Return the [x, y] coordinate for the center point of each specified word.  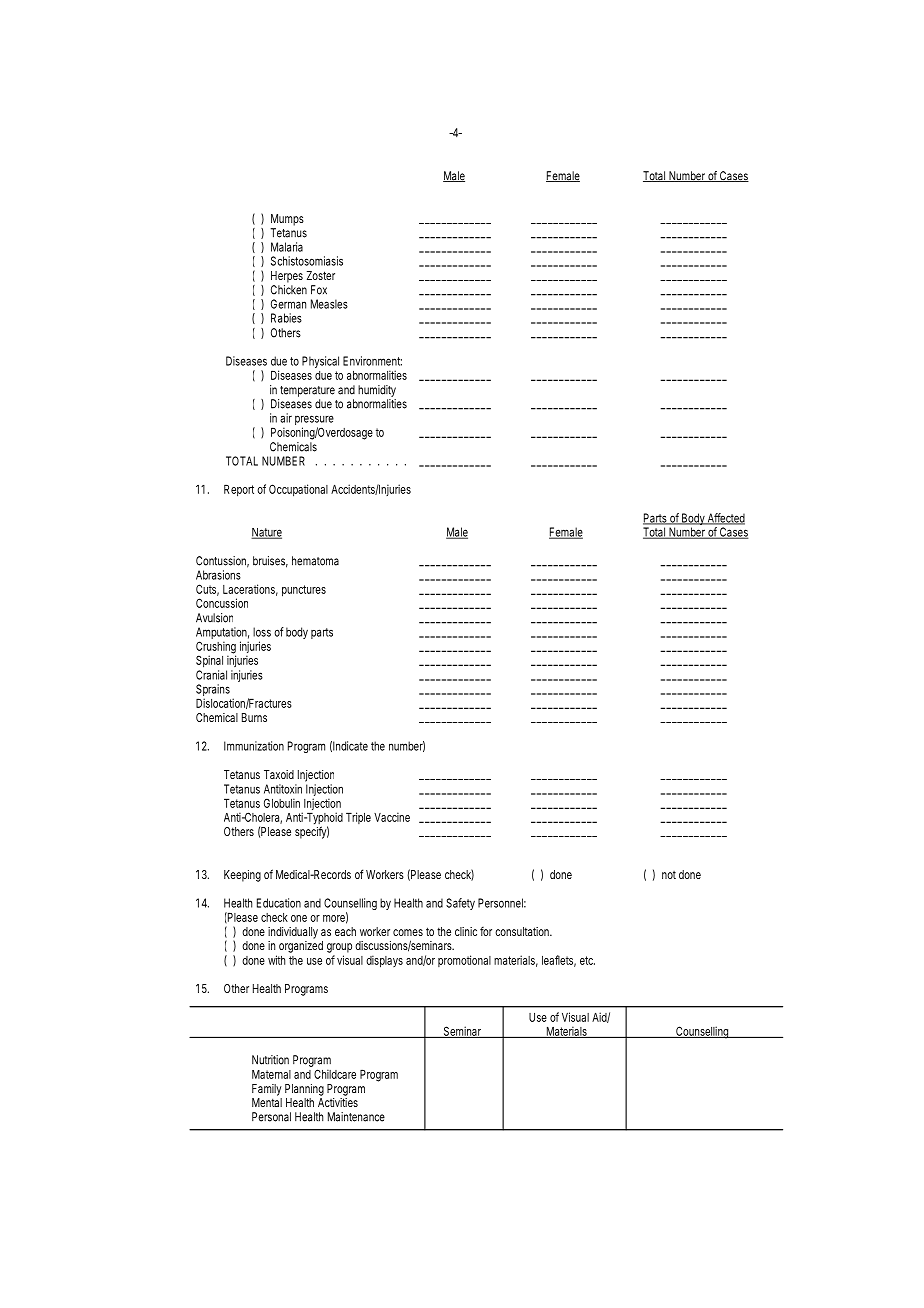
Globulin [282, 803]
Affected [725, 519]
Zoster [321, 275]
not [669, 875]
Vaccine [392, 817]
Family [267, 1090]
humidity [377, 392]
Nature [266, 533]
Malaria [287, 247]
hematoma [315, 561]
